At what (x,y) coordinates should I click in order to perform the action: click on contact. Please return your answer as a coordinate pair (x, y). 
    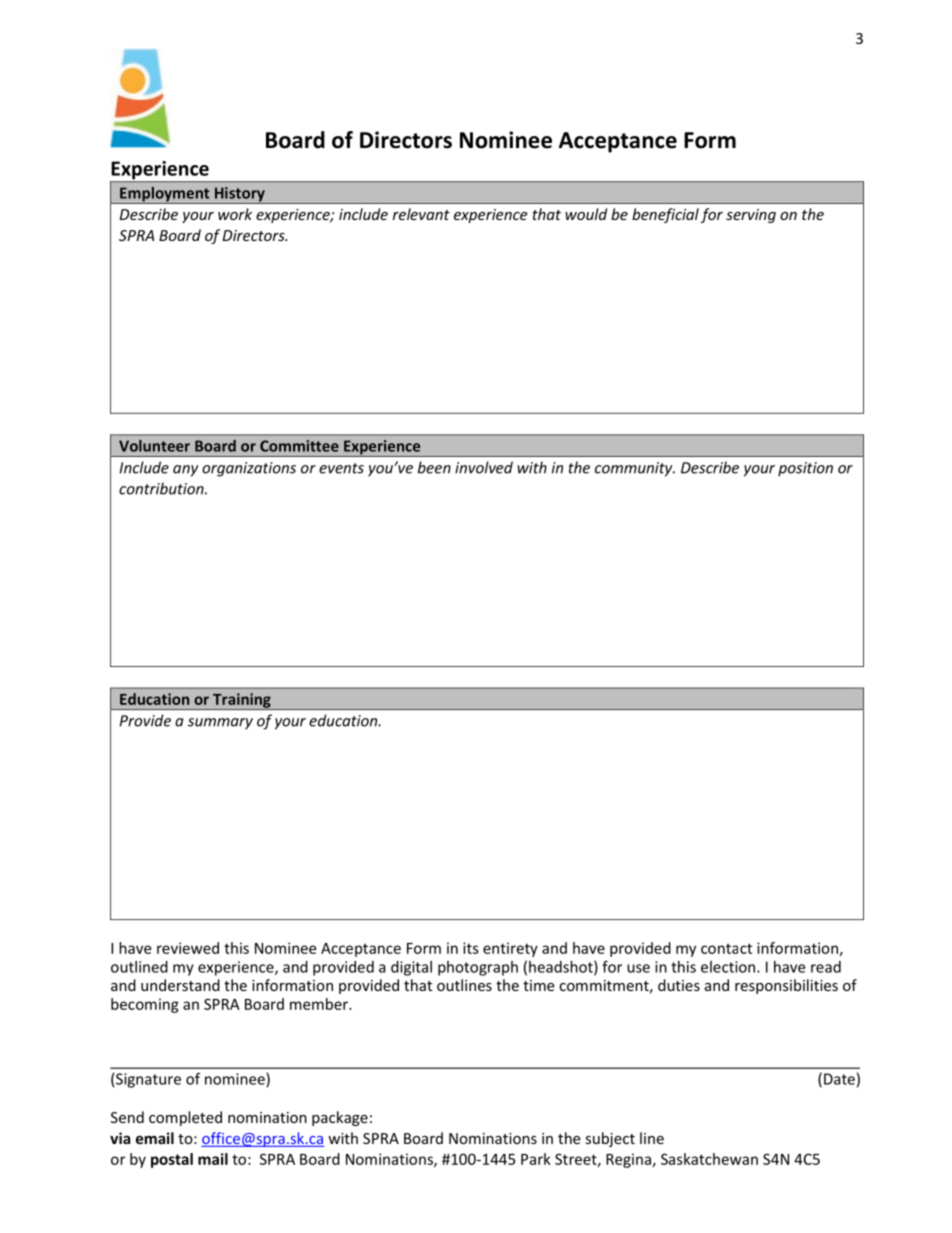
    Looking at the image, I should click on (726, 948).
